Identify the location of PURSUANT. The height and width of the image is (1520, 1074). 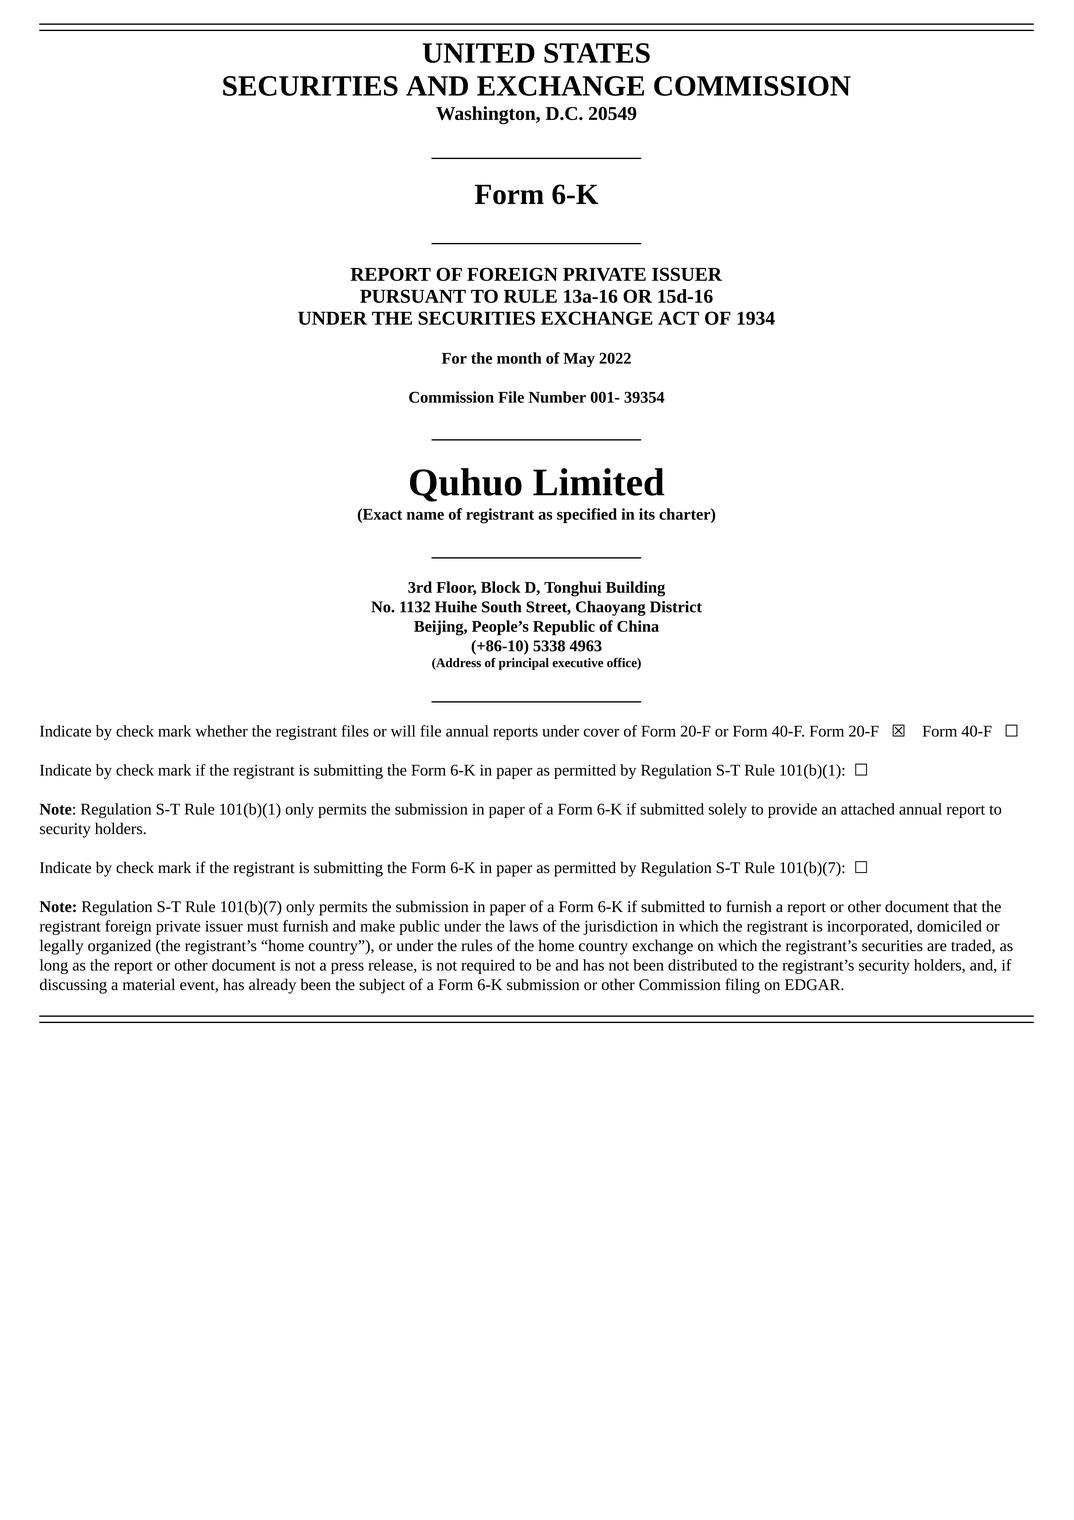
(413, 296).
